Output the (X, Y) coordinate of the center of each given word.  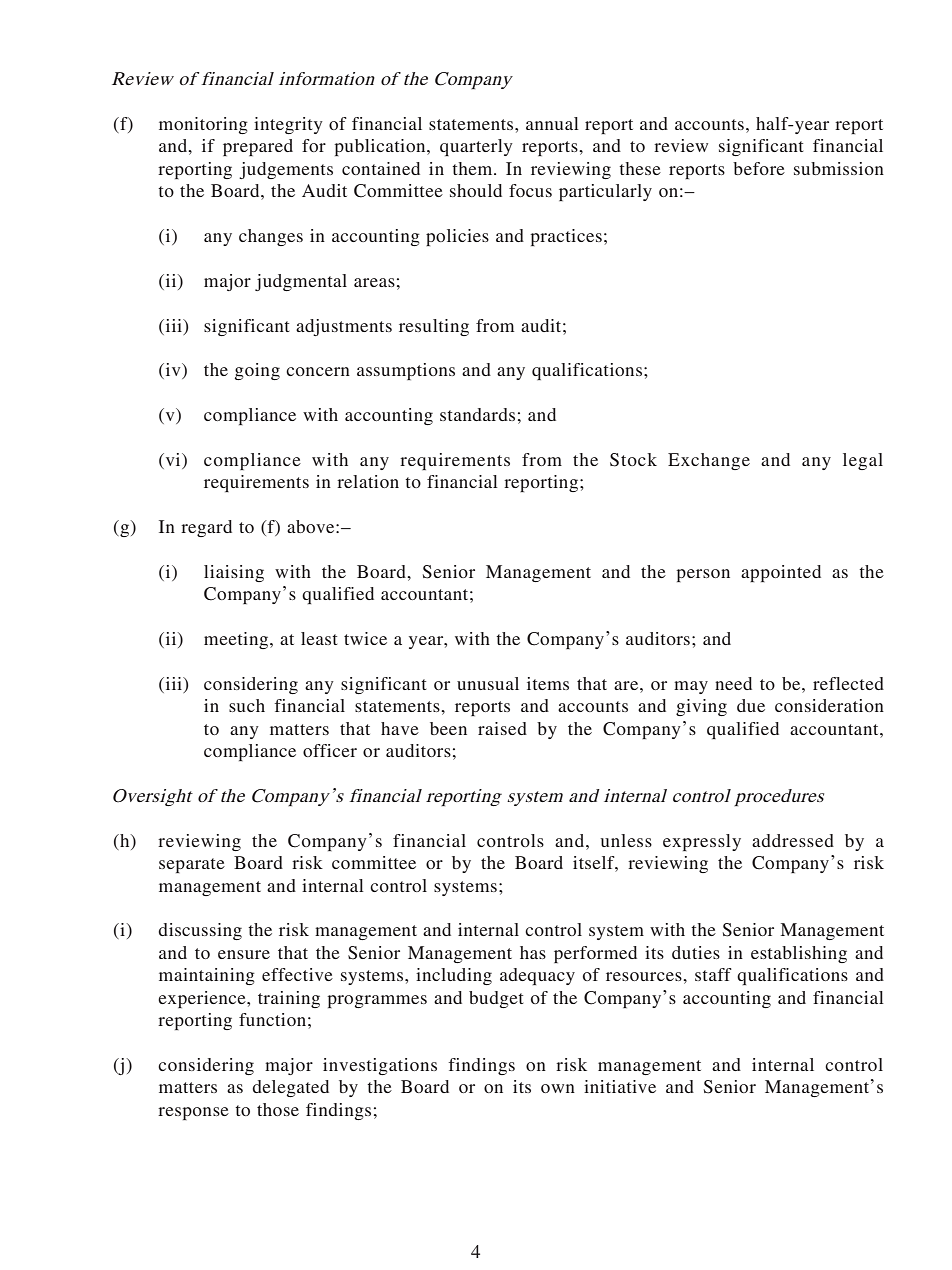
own (558, 1088)
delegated (290, 1088)
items (548, 683)
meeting (237, 640)
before (759, 168)
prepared (258, 147)
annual (552, 123)
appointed (781, 573)
